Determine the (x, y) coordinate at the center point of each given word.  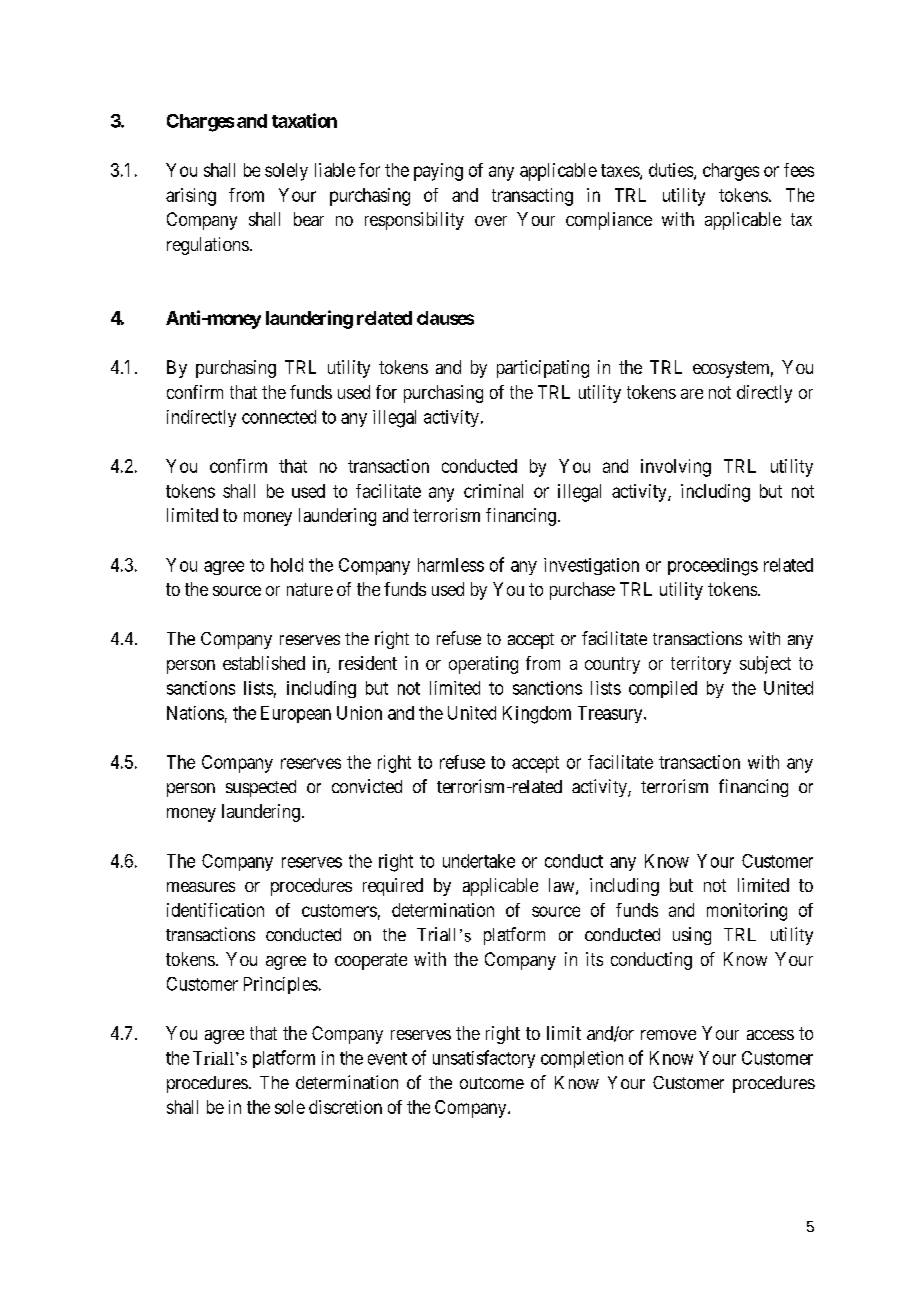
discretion (345, 1107)
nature (310, 589)
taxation (304, 120)
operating (483, 665)
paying (438, 172)
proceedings (713, 567)
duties (672, 171)
